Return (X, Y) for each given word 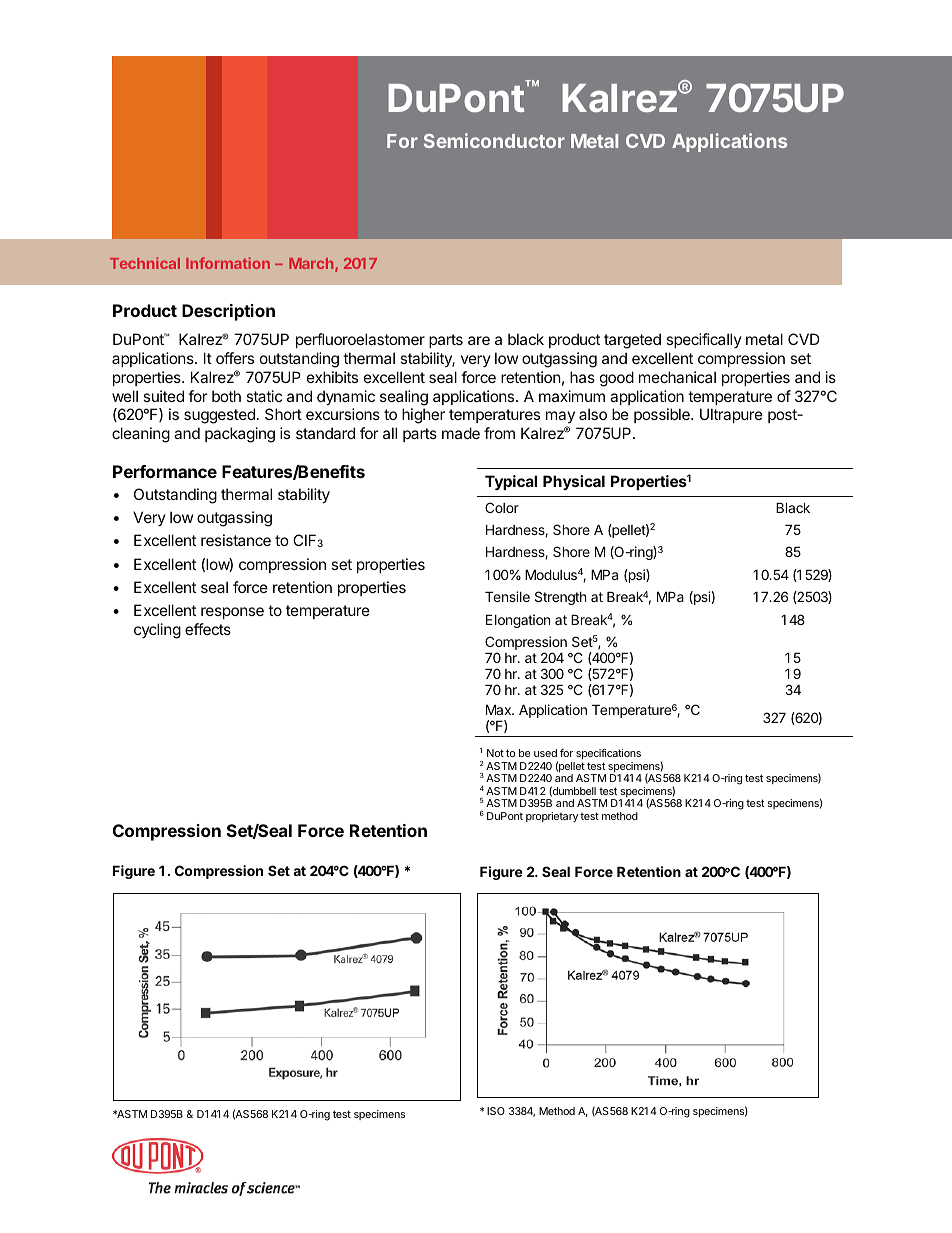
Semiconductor (494, 140)
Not (495, 753)
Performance (165, 471)
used (545, 753)
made (461, 433)
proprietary (552, 817)
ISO (496, 1111)
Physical (574, 482)
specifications (608, 754)
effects (208, 629)
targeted (632, 341)
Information (228, 263)
